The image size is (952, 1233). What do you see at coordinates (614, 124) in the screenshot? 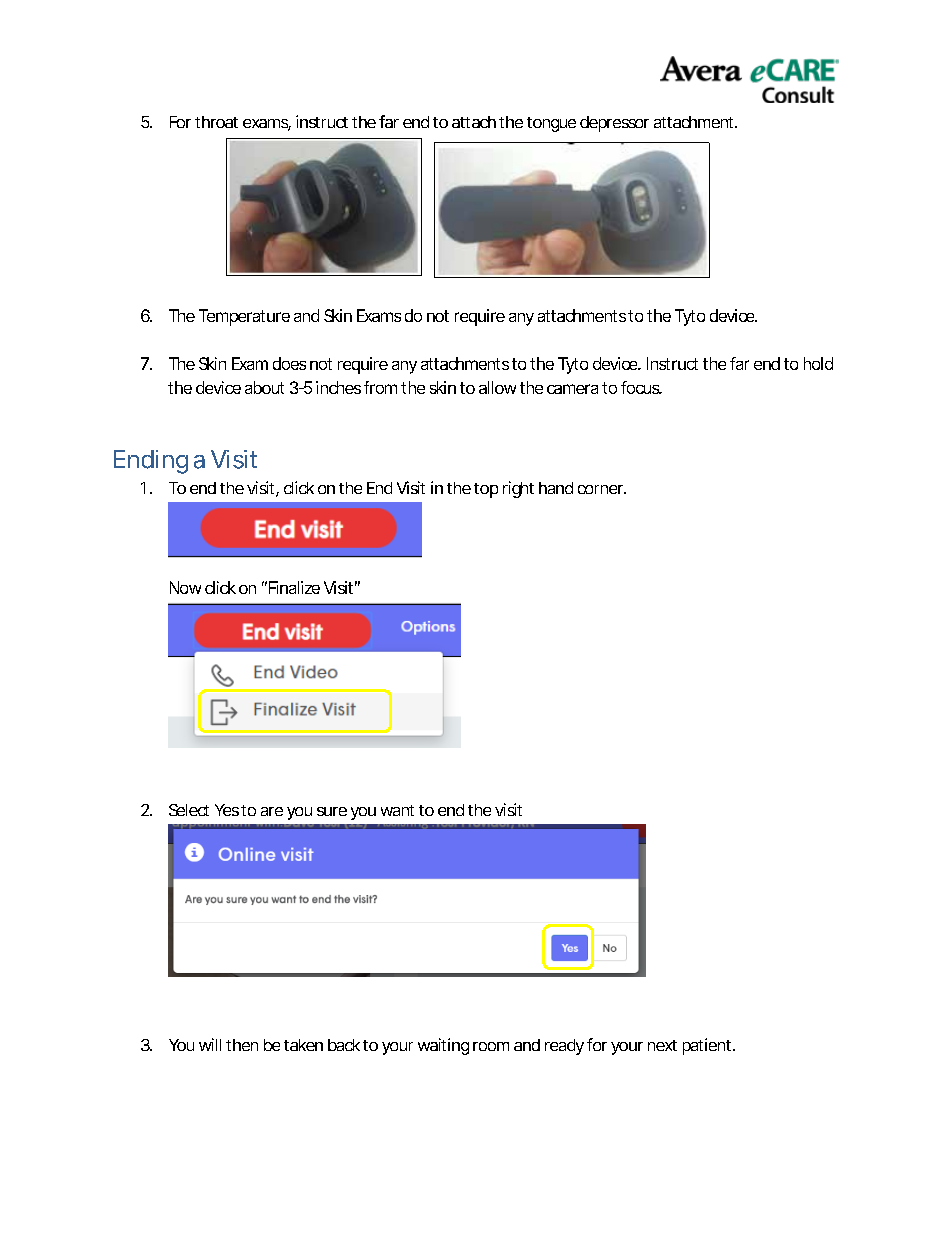
I see `depressor` at bounding box center [614, 124].
